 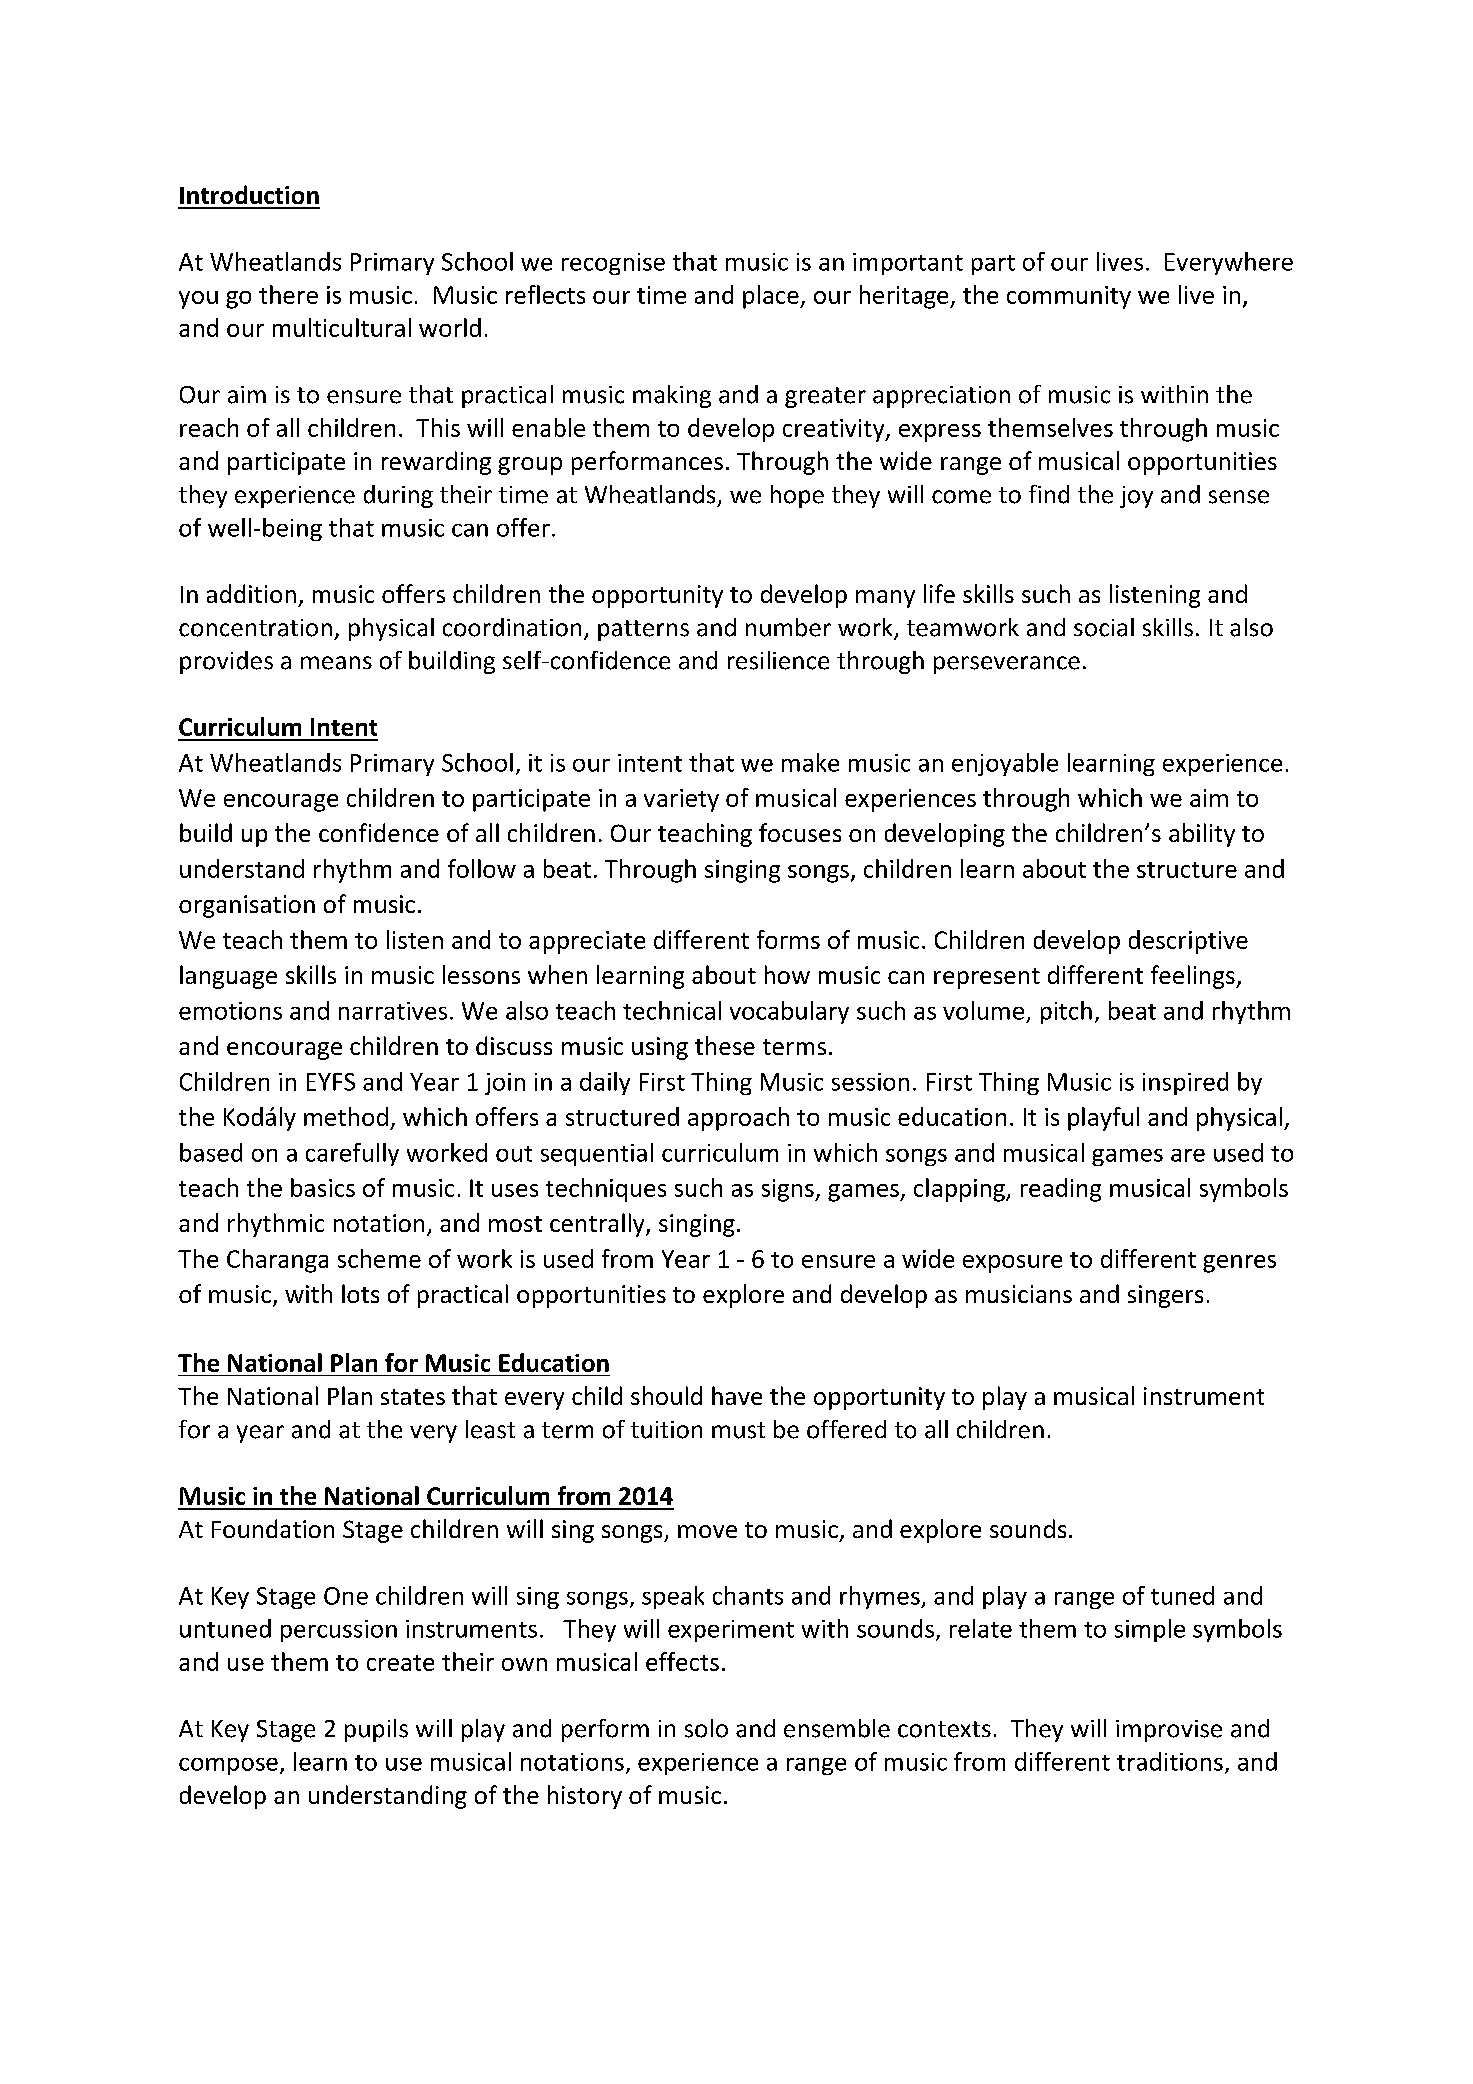 What do you see at coordinates (376, 1730) in the document?
I see `pupils` at bounding box center [376, 1730].
